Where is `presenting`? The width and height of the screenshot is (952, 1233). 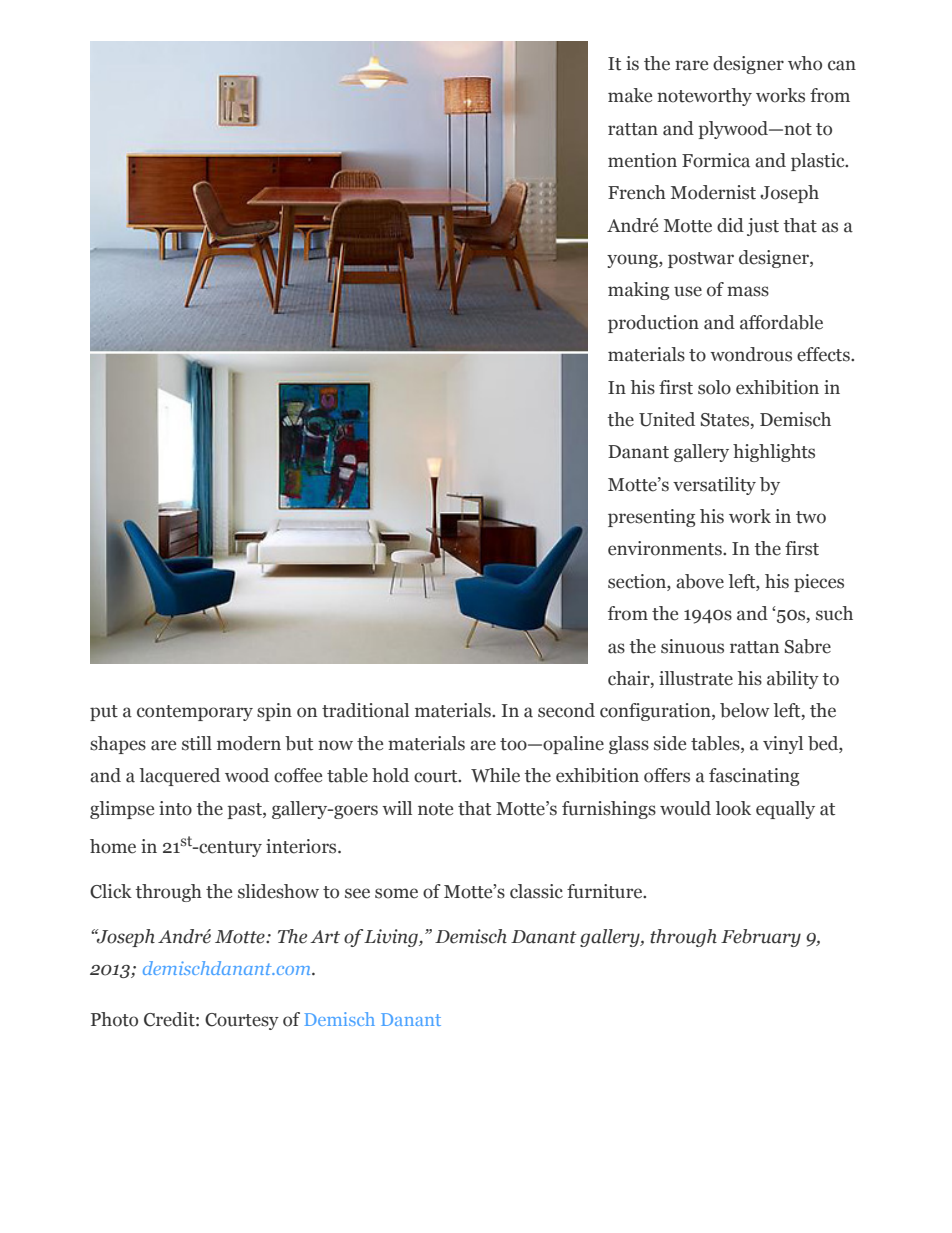
presenting is located at coordinates (651, 518).
